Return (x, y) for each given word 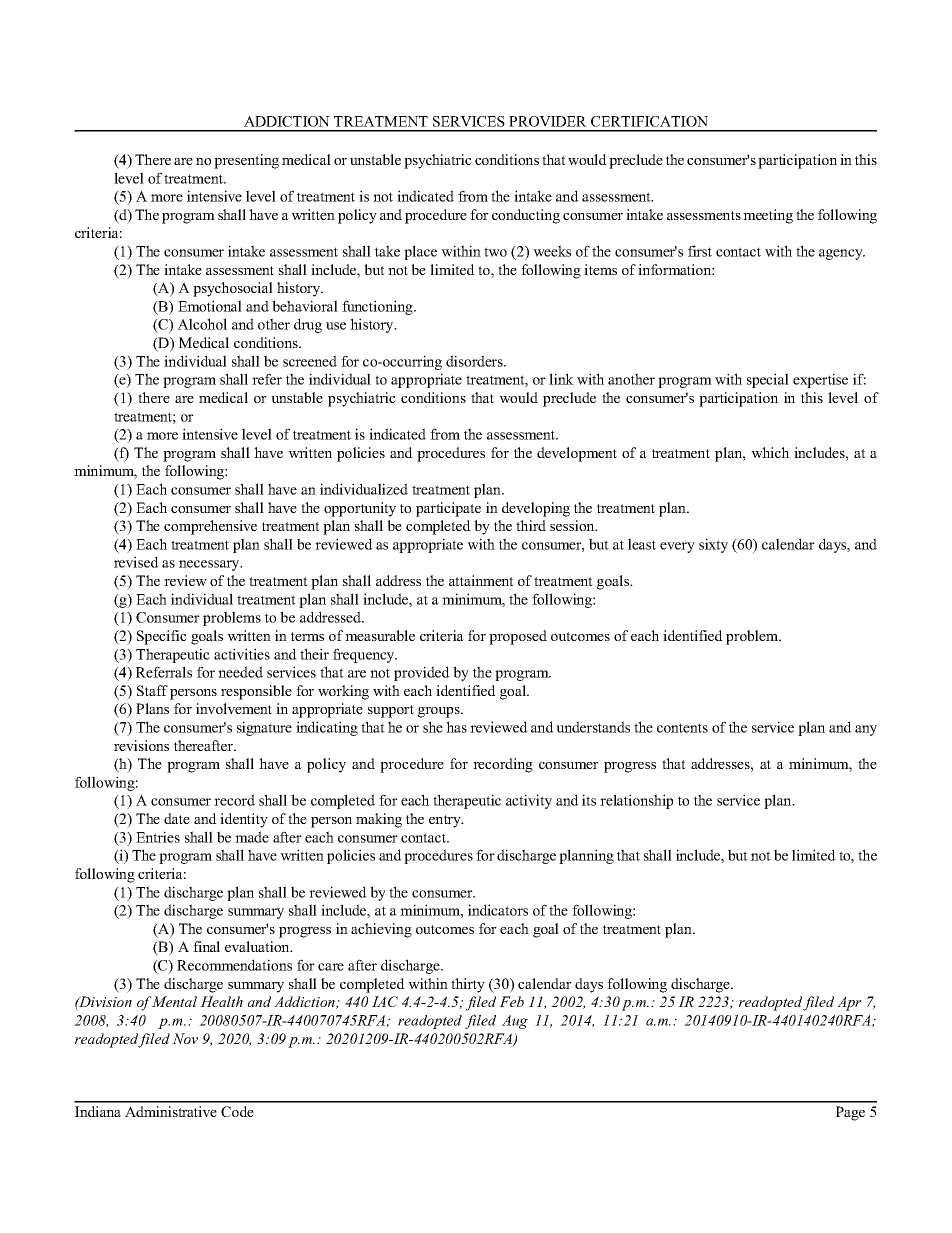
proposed (518, 637)
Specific (162, 637)
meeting (768, 216)
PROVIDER (548, 121)
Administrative (171, 1111)
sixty (713, 545)
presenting (246, 161)
